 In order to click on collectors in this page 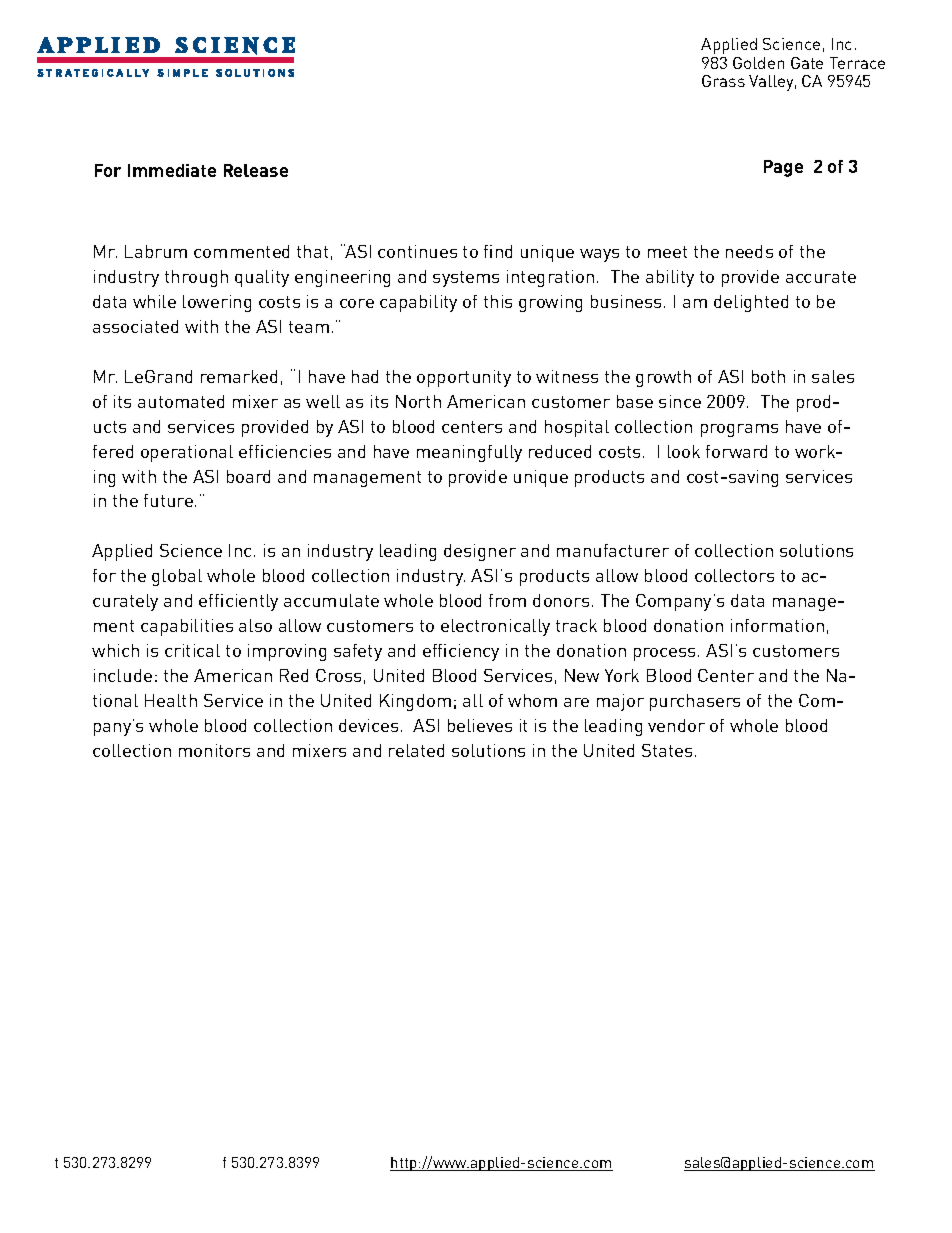, I will do `click(734, 575)`.
